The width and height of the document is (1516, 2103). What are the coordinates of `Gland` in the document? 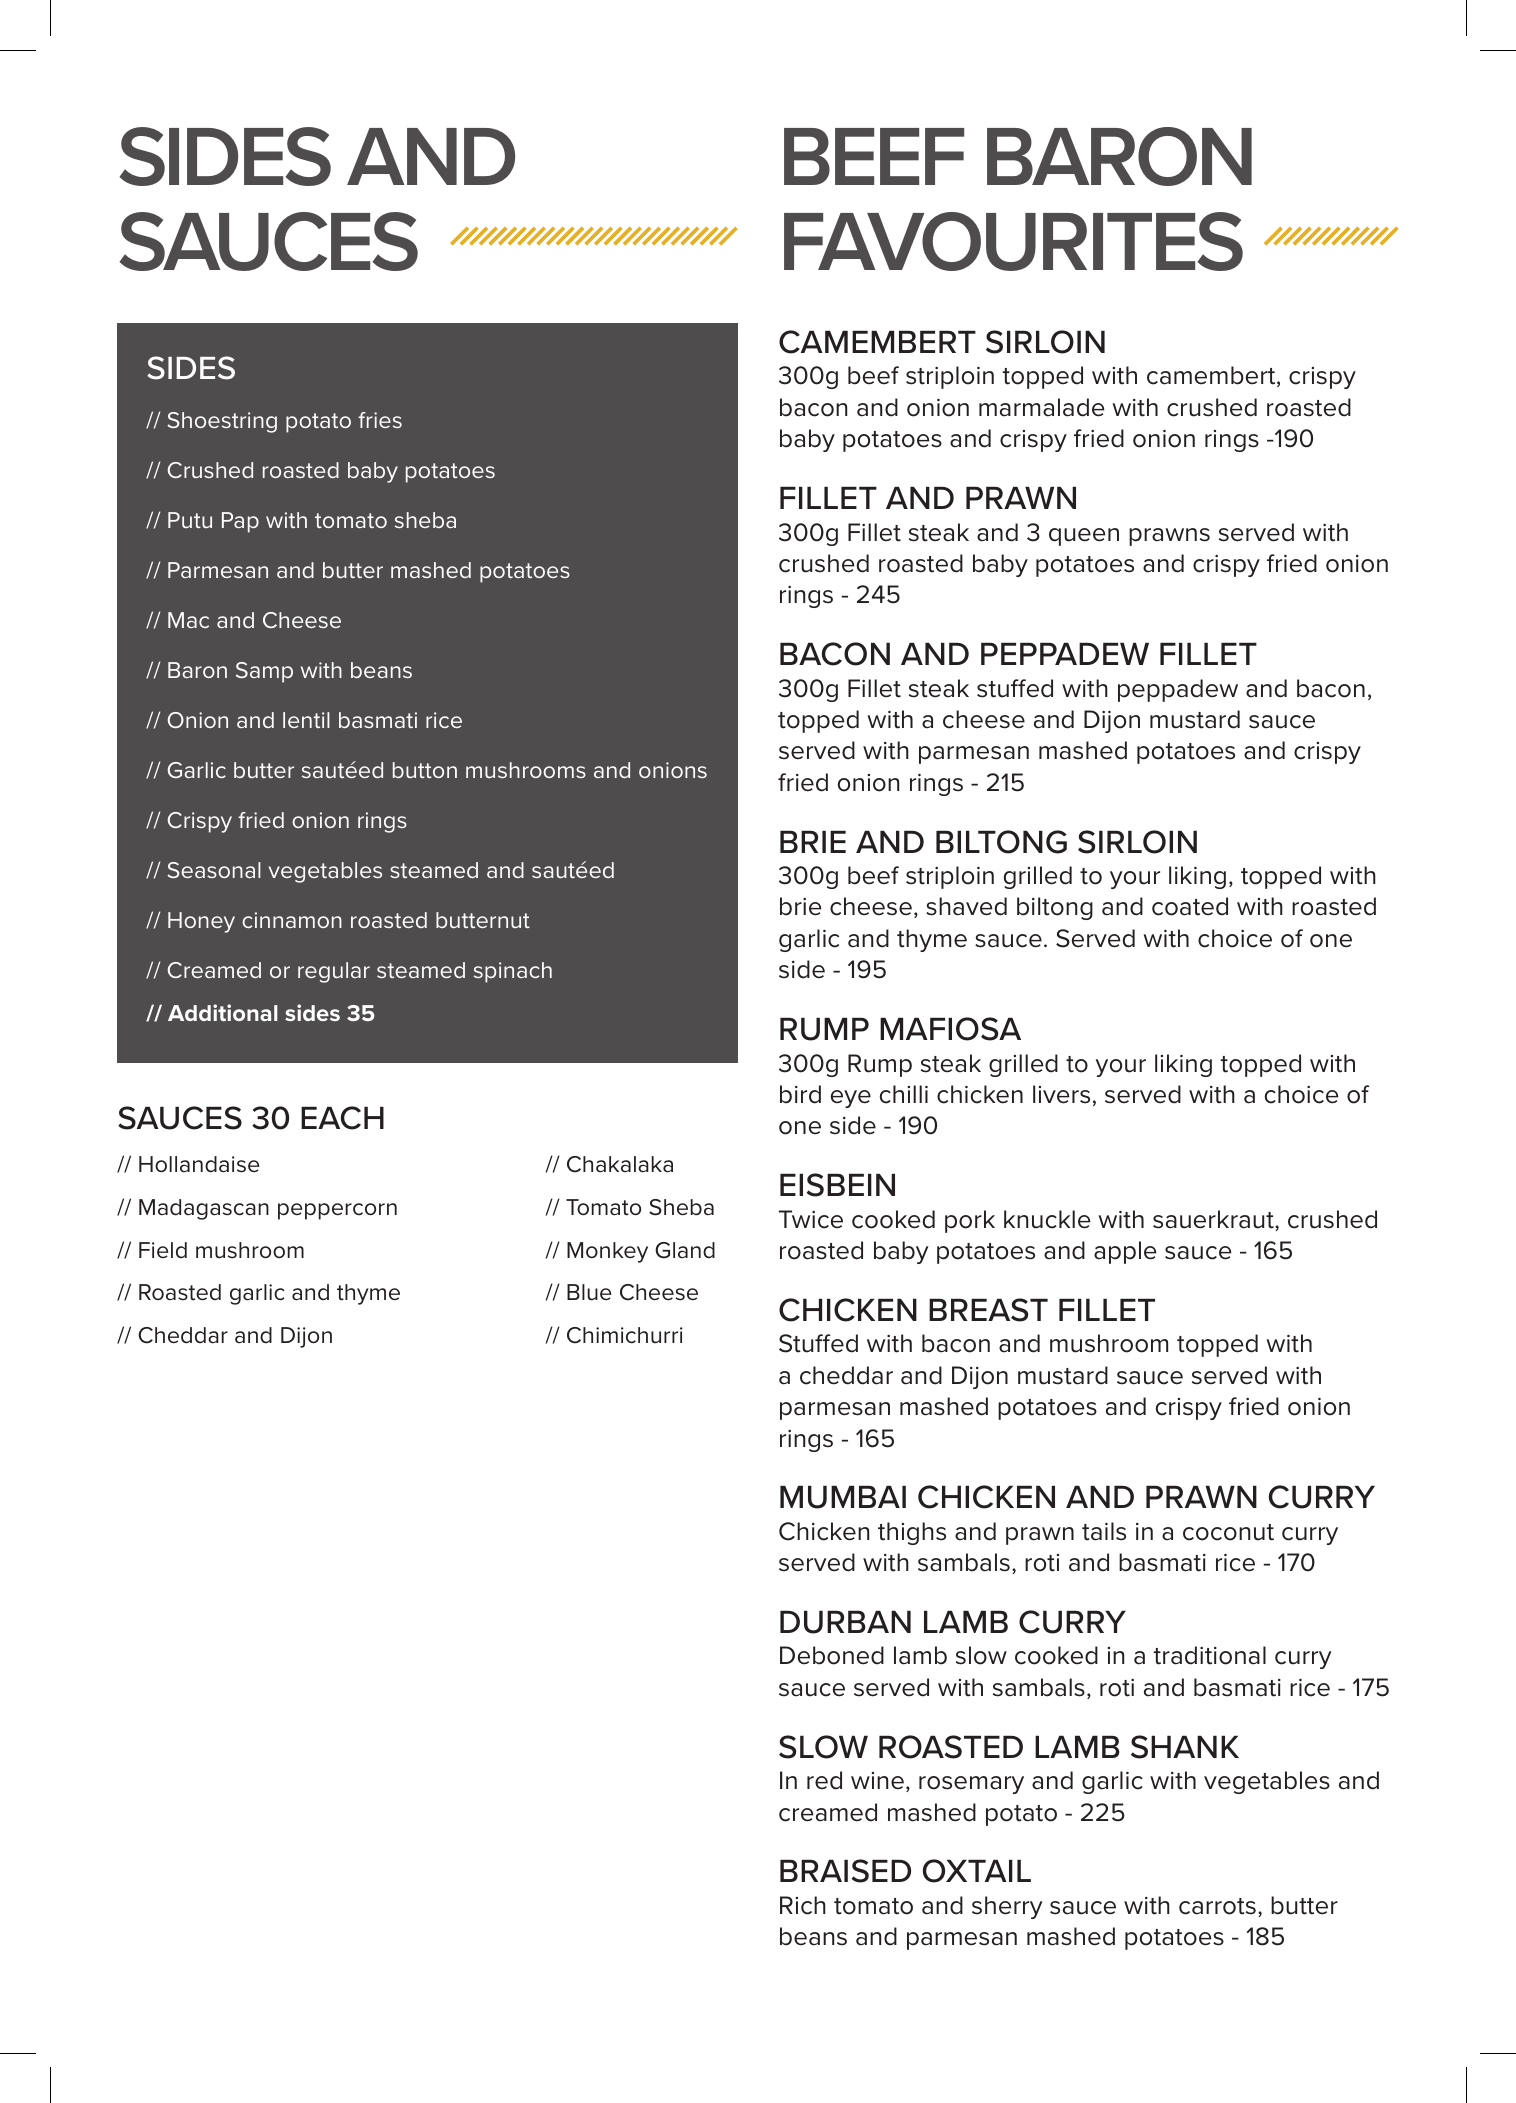 It's located at (685, 1250).
